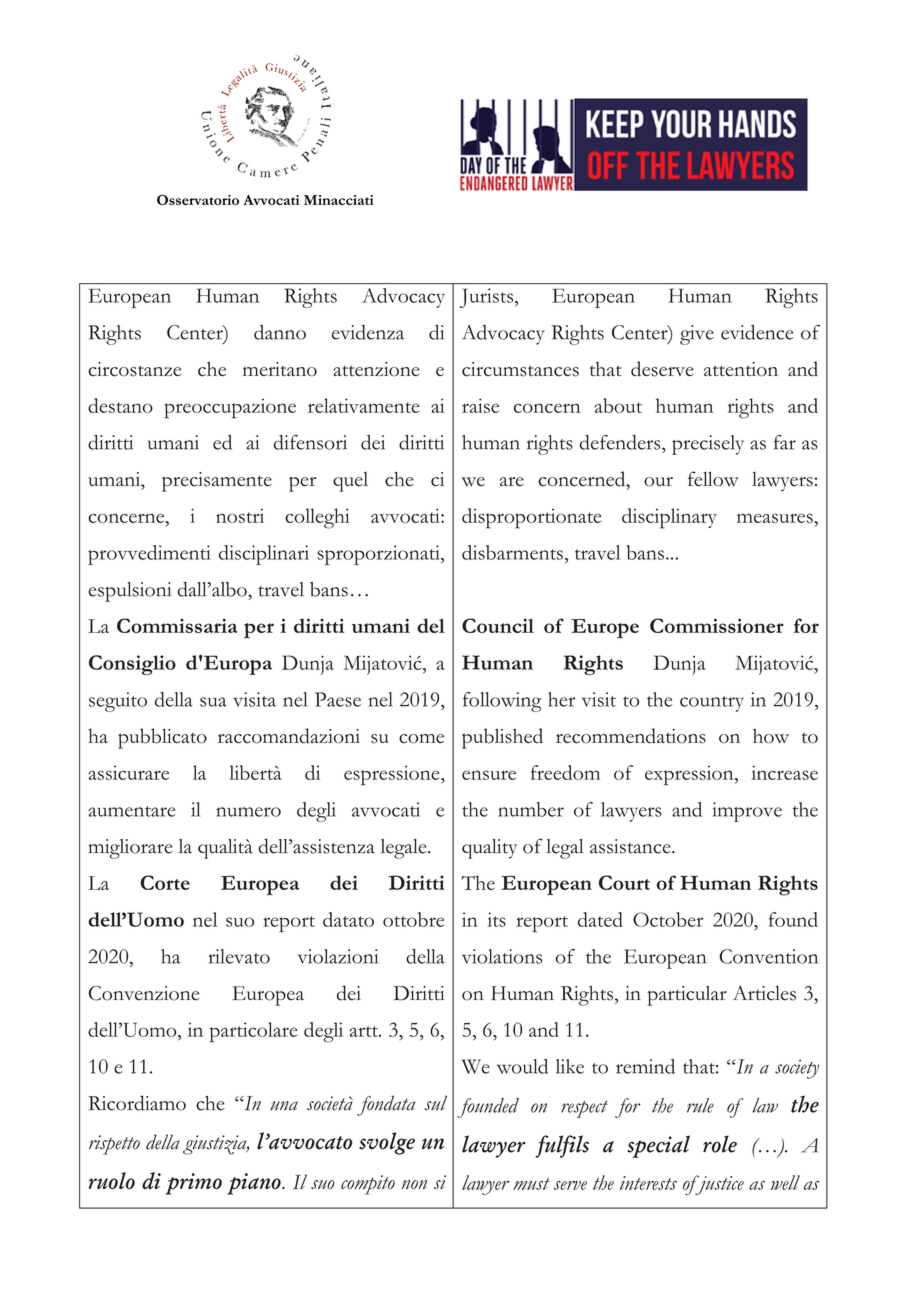 The width and height of the document is (924, 1308). Describe the element at coordinates (488, 298) in the document. I see `Jurists` at that location.
